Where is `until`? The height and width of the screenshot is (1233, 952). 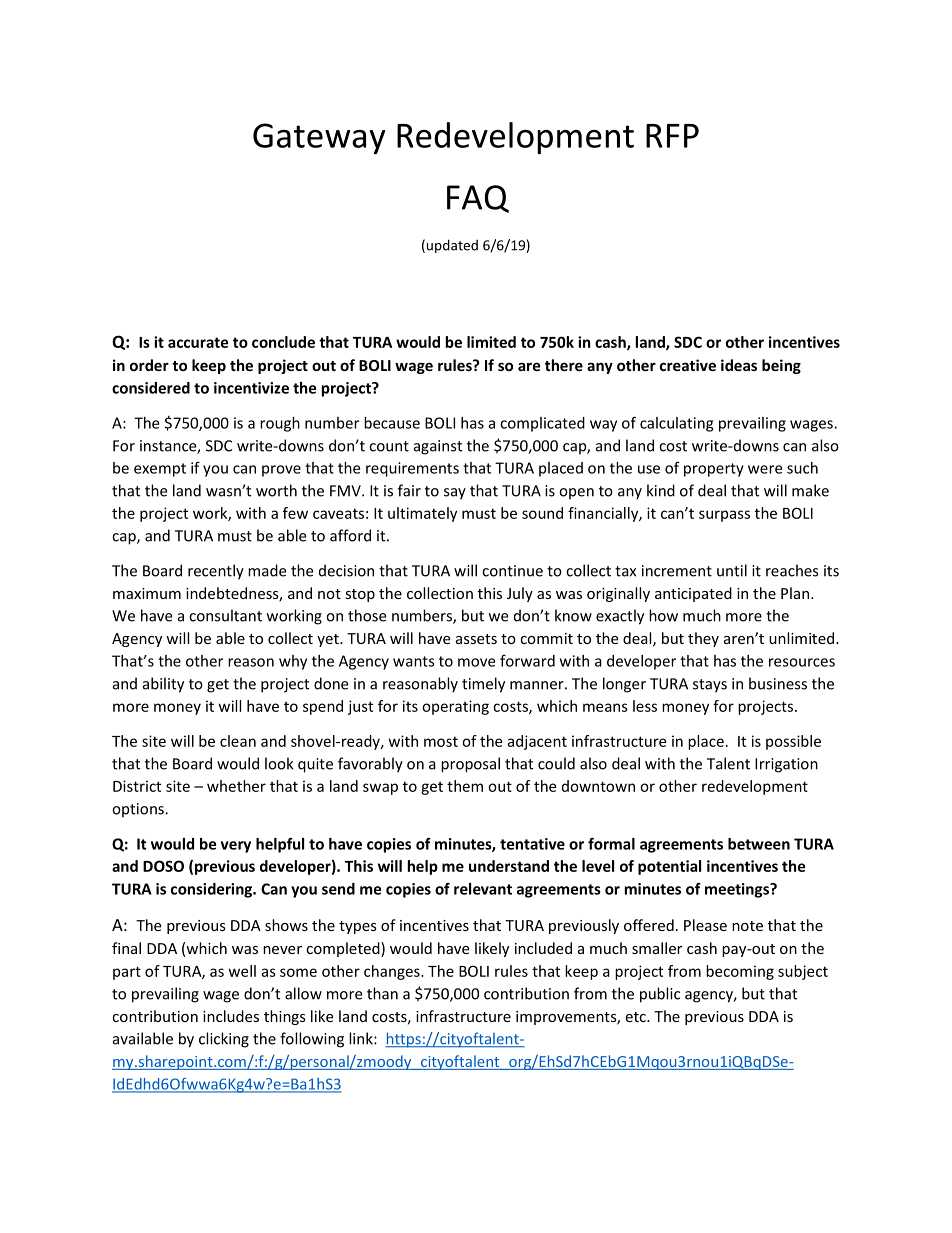 until is located at coordinates (732, 570).
